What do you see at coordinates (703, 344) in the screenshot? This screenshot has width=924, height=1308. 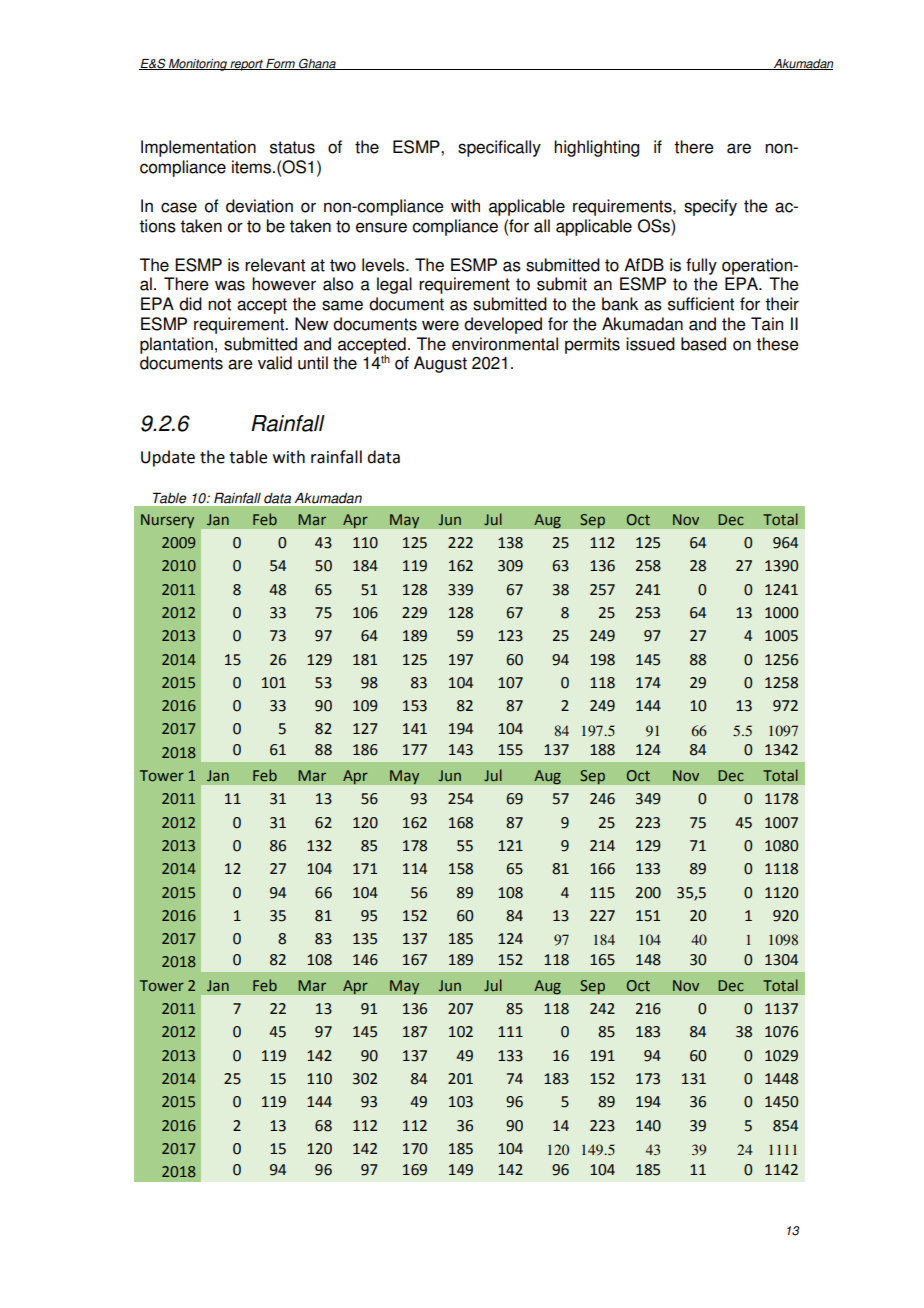 I see `based` at bounding box center [703, 344].
